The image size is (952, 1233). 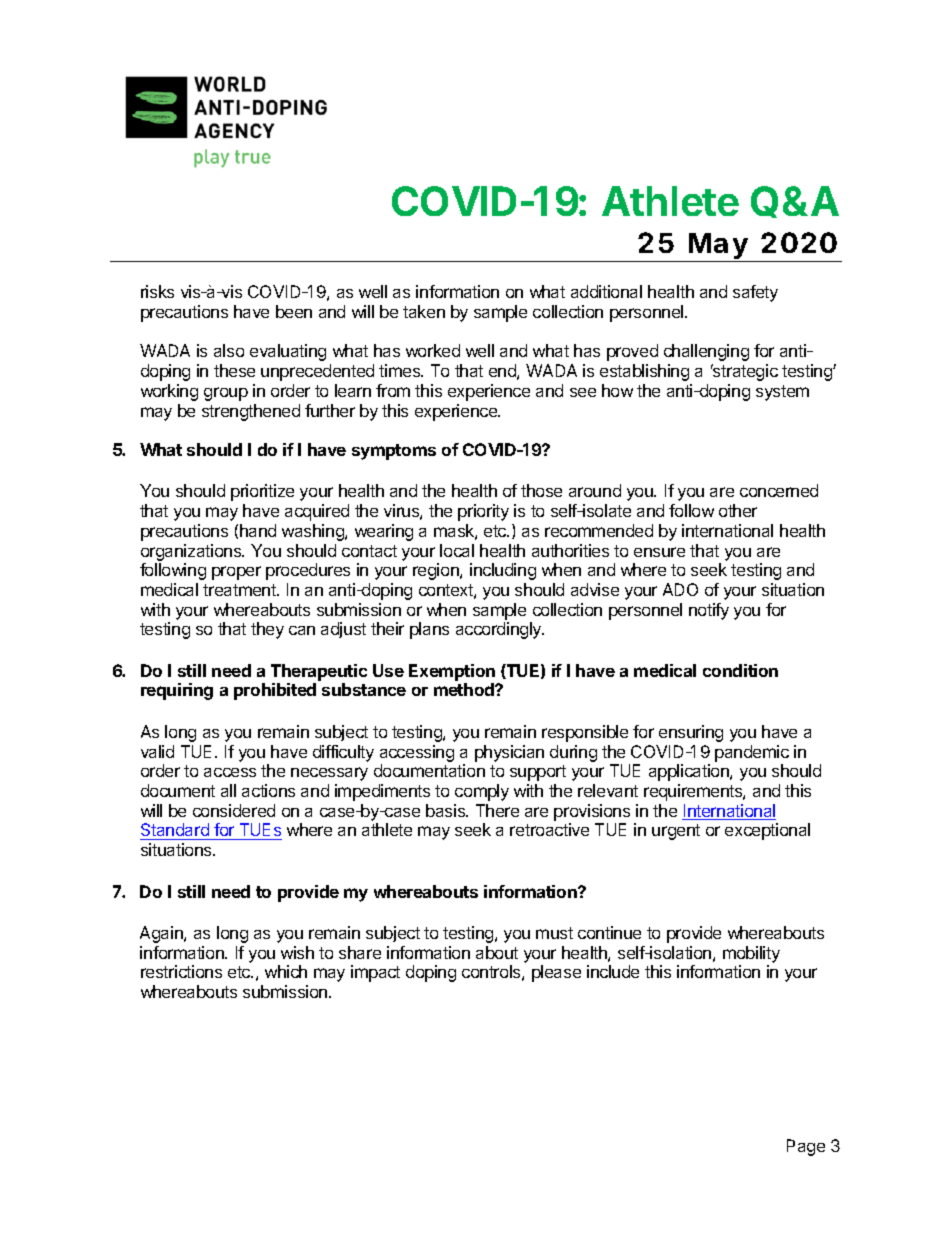 I want to click on taken, so click(x=424, y=311).
